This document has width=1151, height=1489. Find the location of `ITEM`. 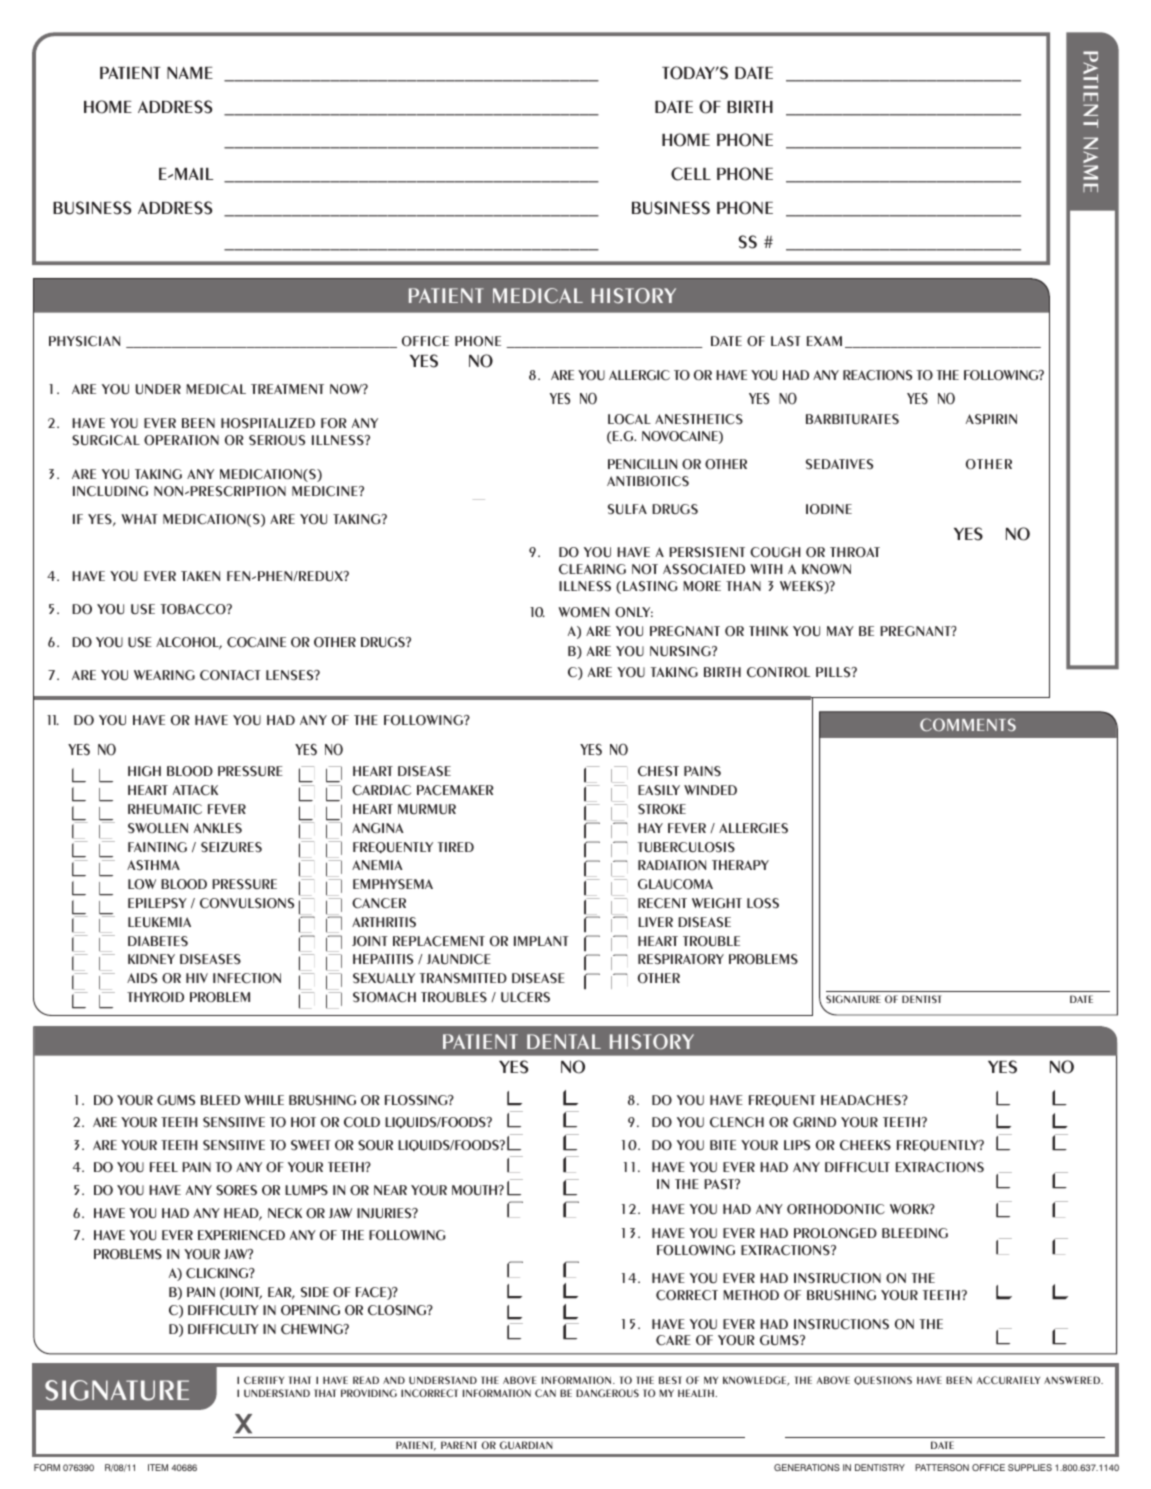

ITEM is located at coordinates (158, 1467).
